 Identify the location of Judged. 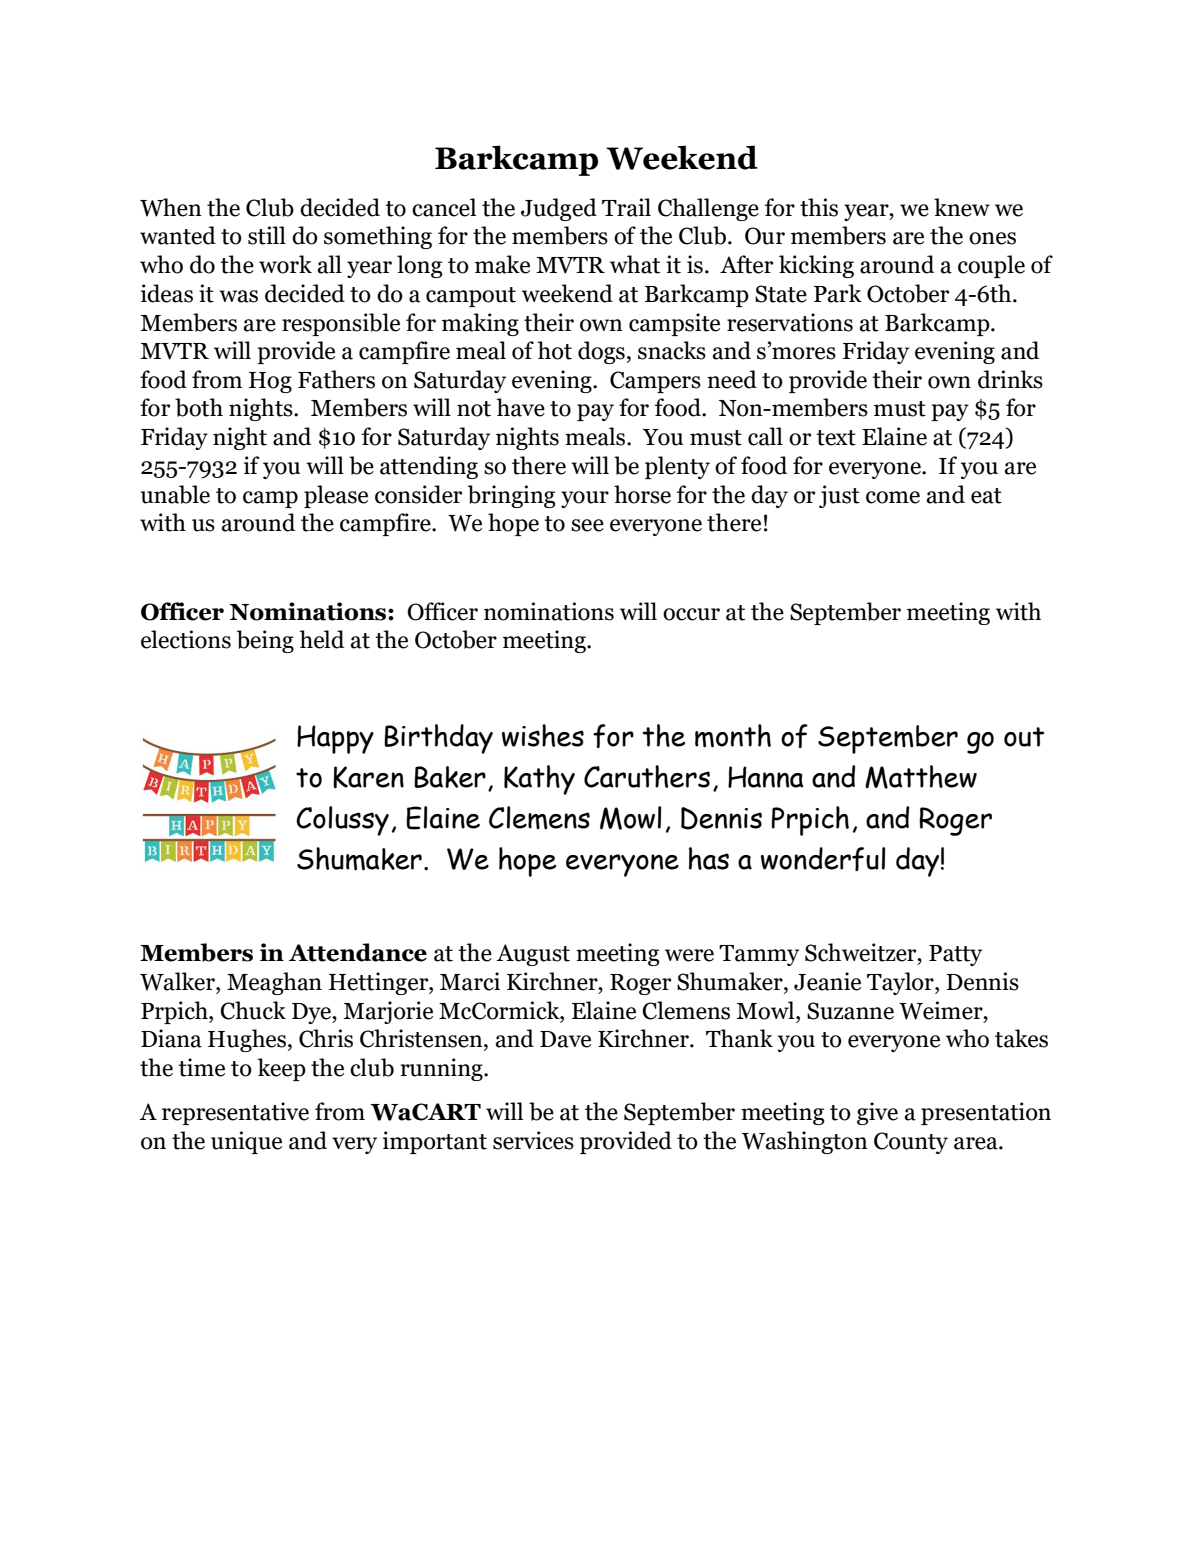
(559, 209).
